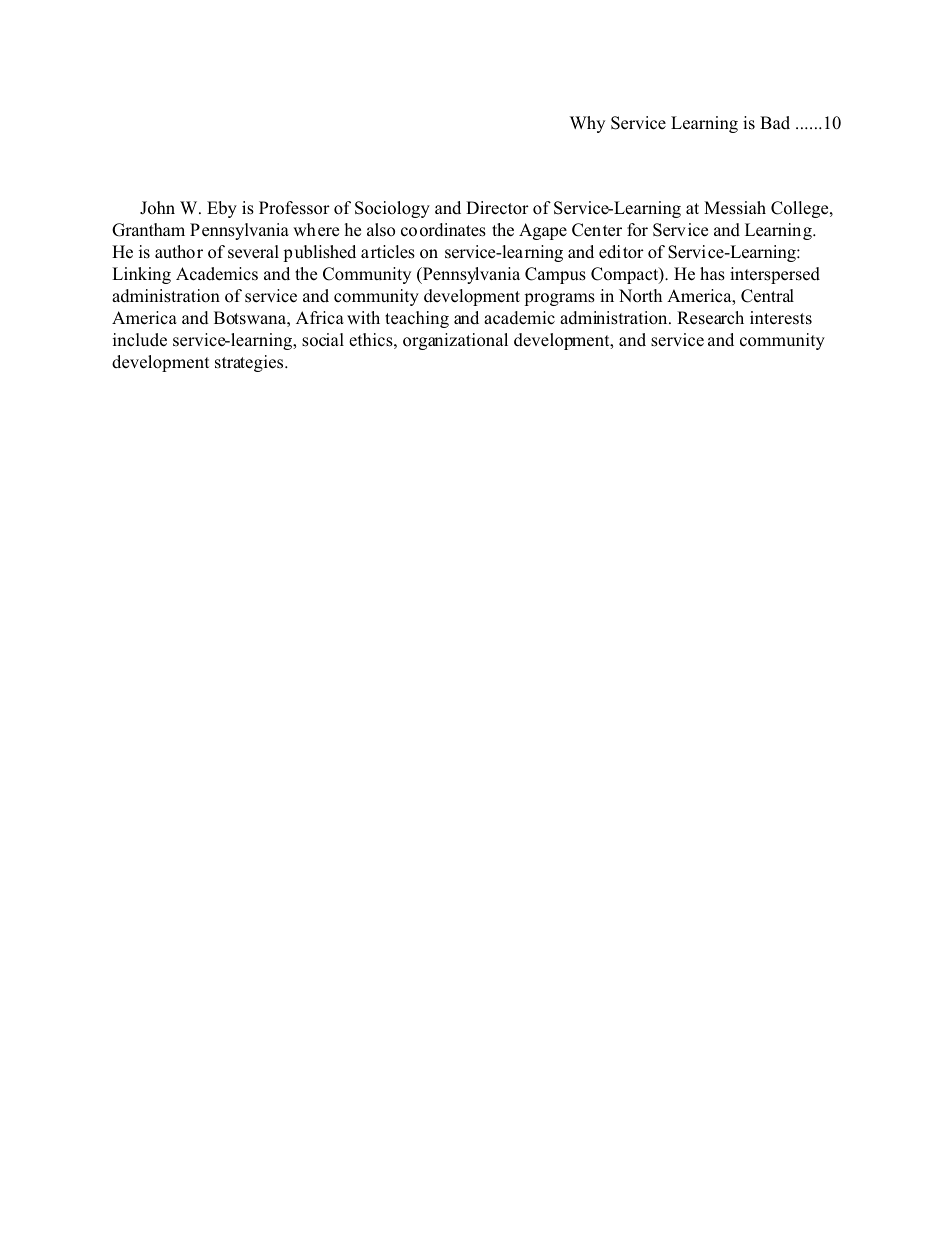 This image has width=952, height=1233. What do you see at coordinates (559, 299) in the image?
I see `programs` at bounding box center [559, 299].
